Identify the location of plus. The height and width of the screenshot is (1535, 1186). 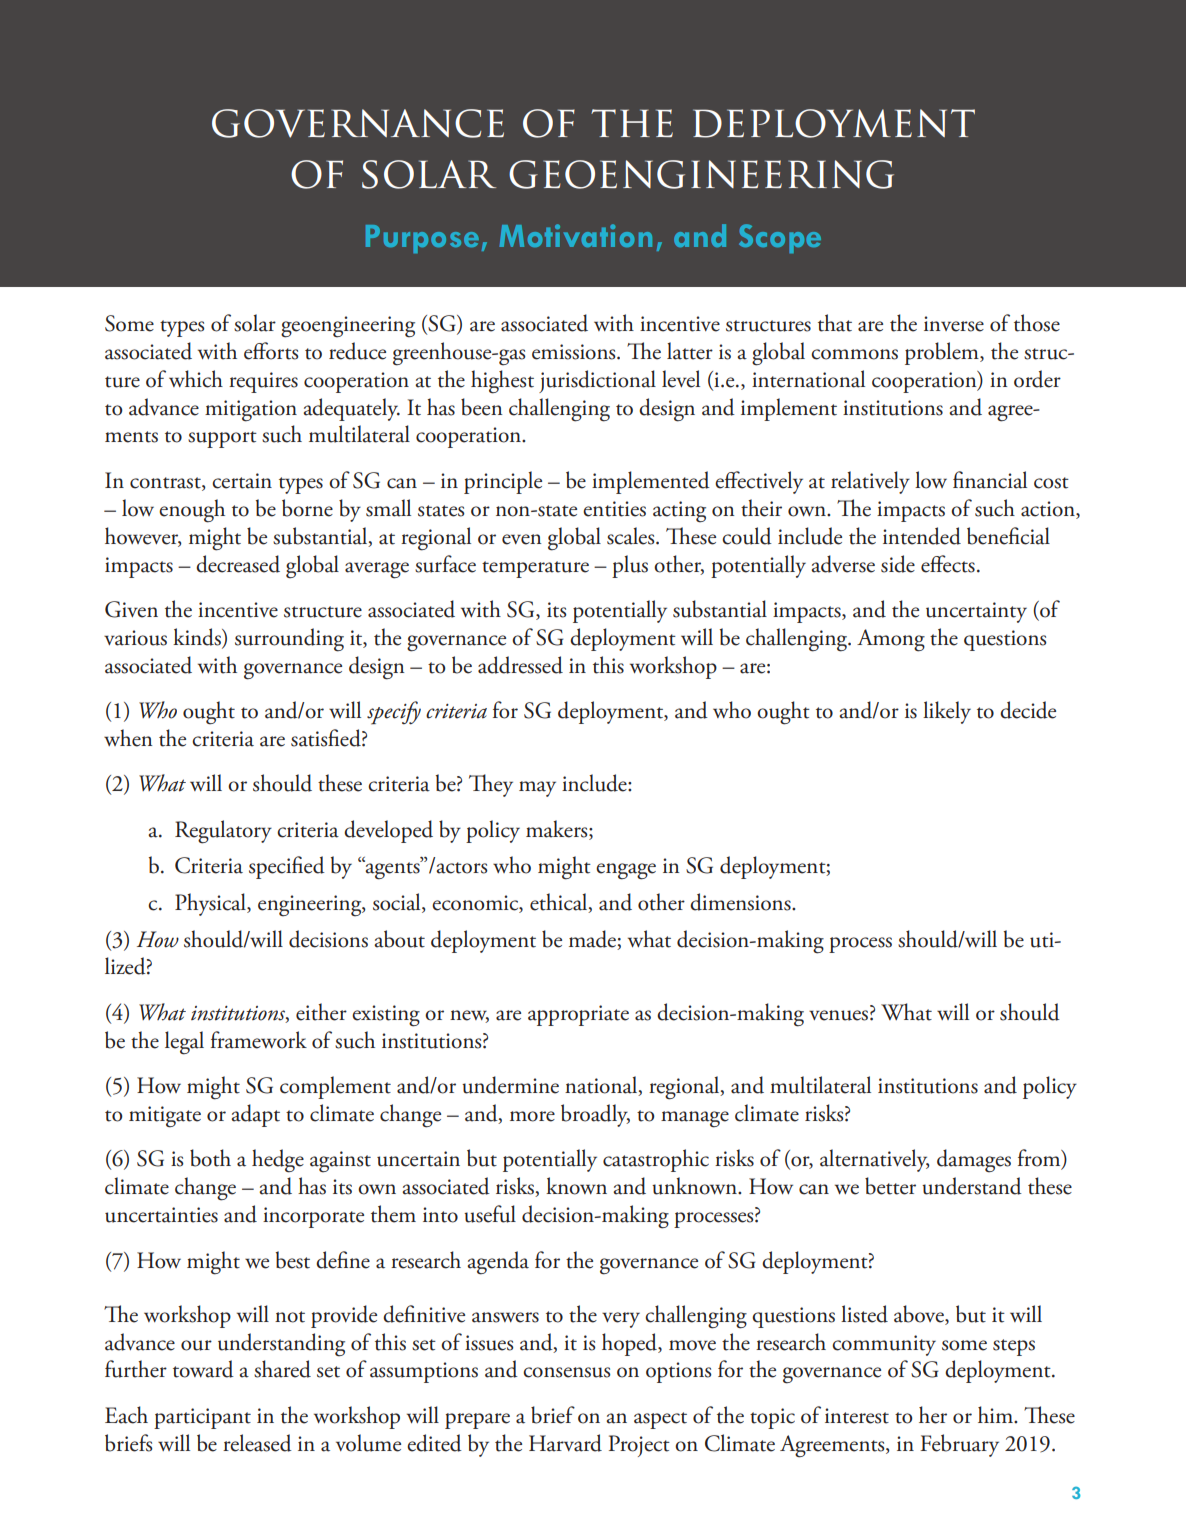
(630, 566).
